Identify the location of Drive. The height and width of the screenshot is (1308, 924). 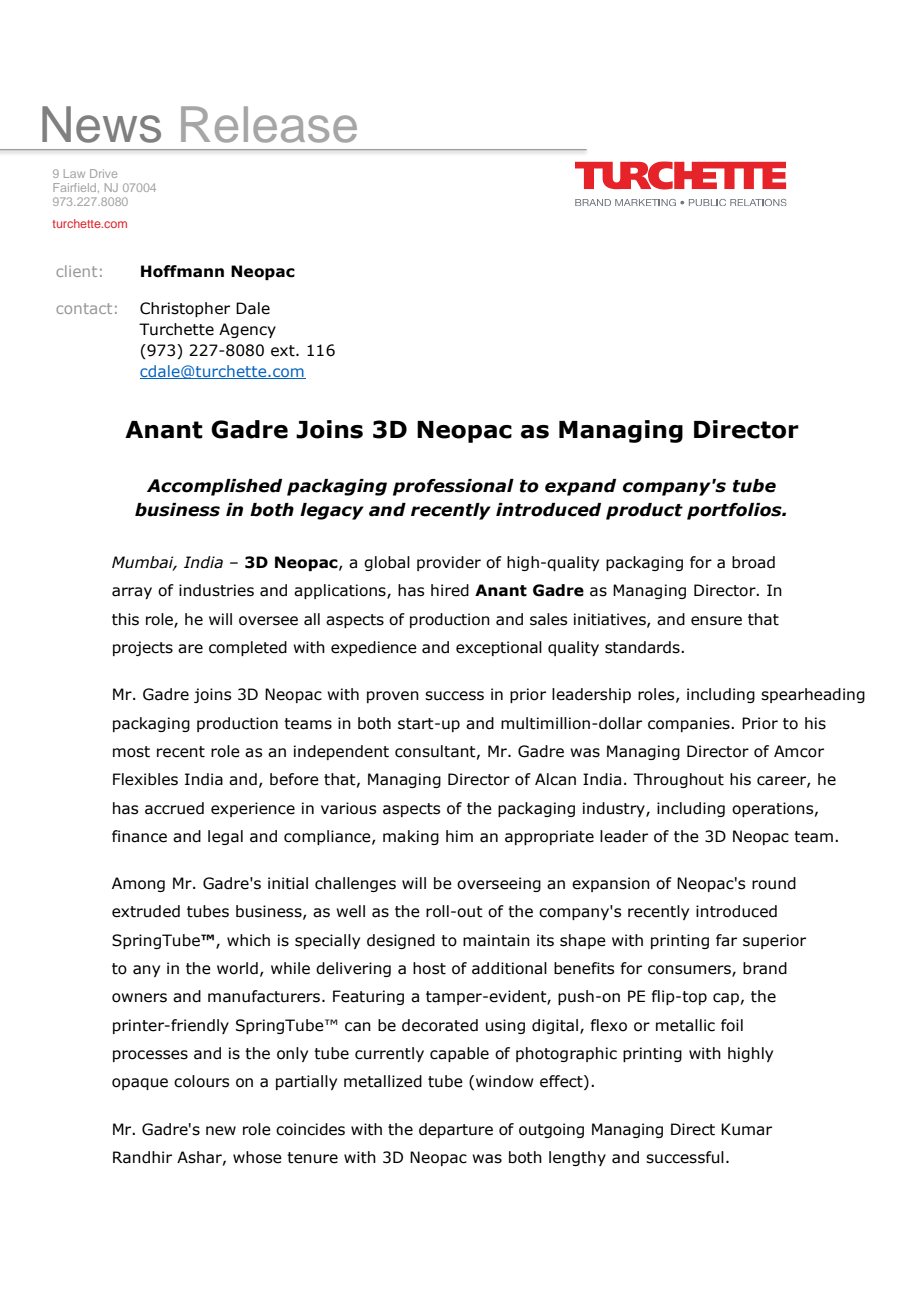
(103, 173).
